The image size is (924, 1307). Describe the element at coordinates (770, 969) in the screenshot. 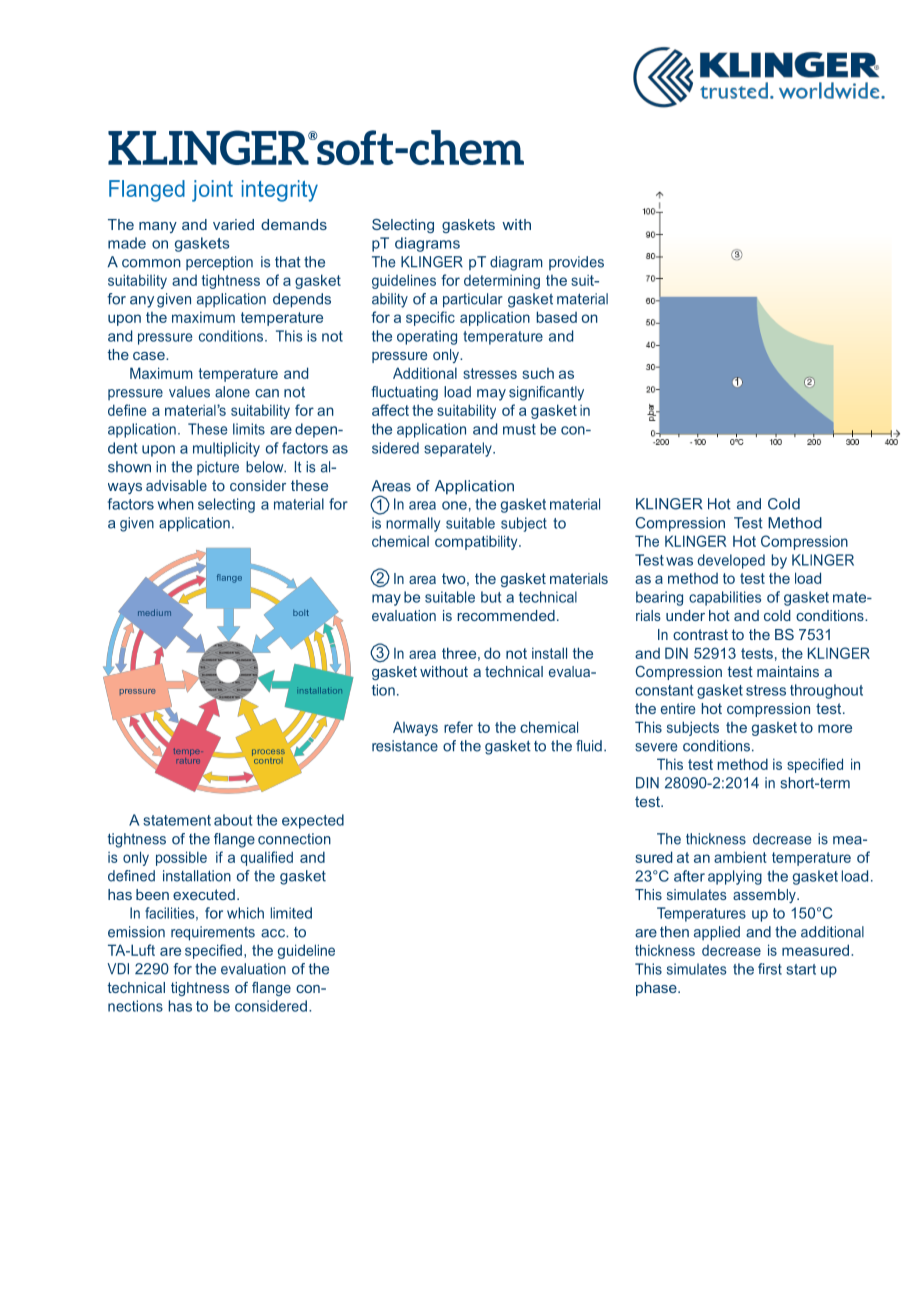

I see `first` at that location.
